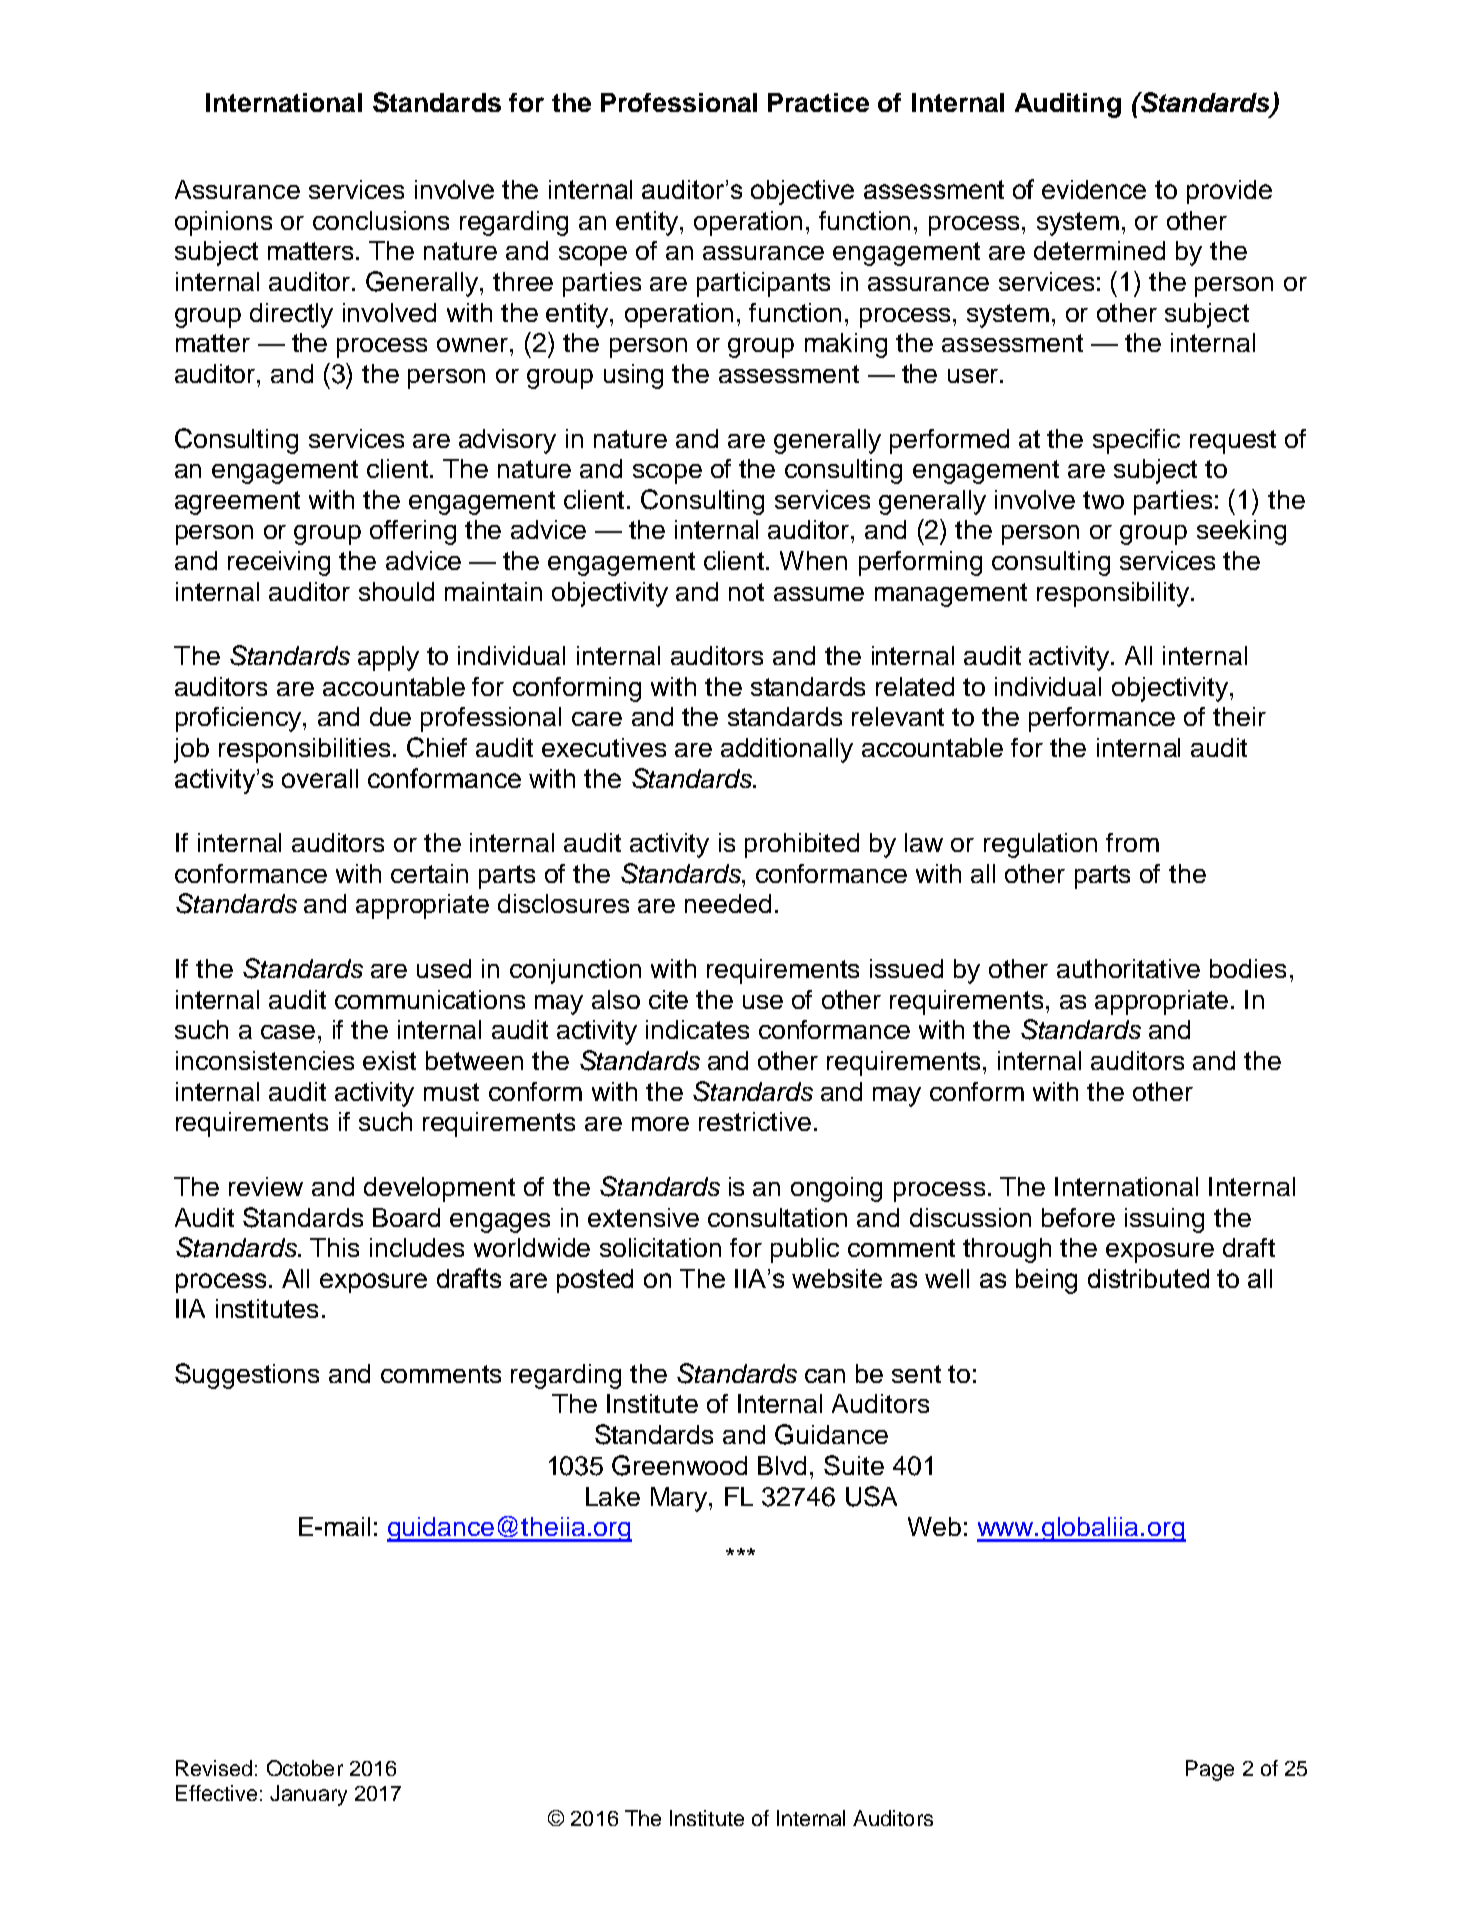 The width and height of the document is (1482, 1918). I want to click on authoritative, so click(1128, 968).
